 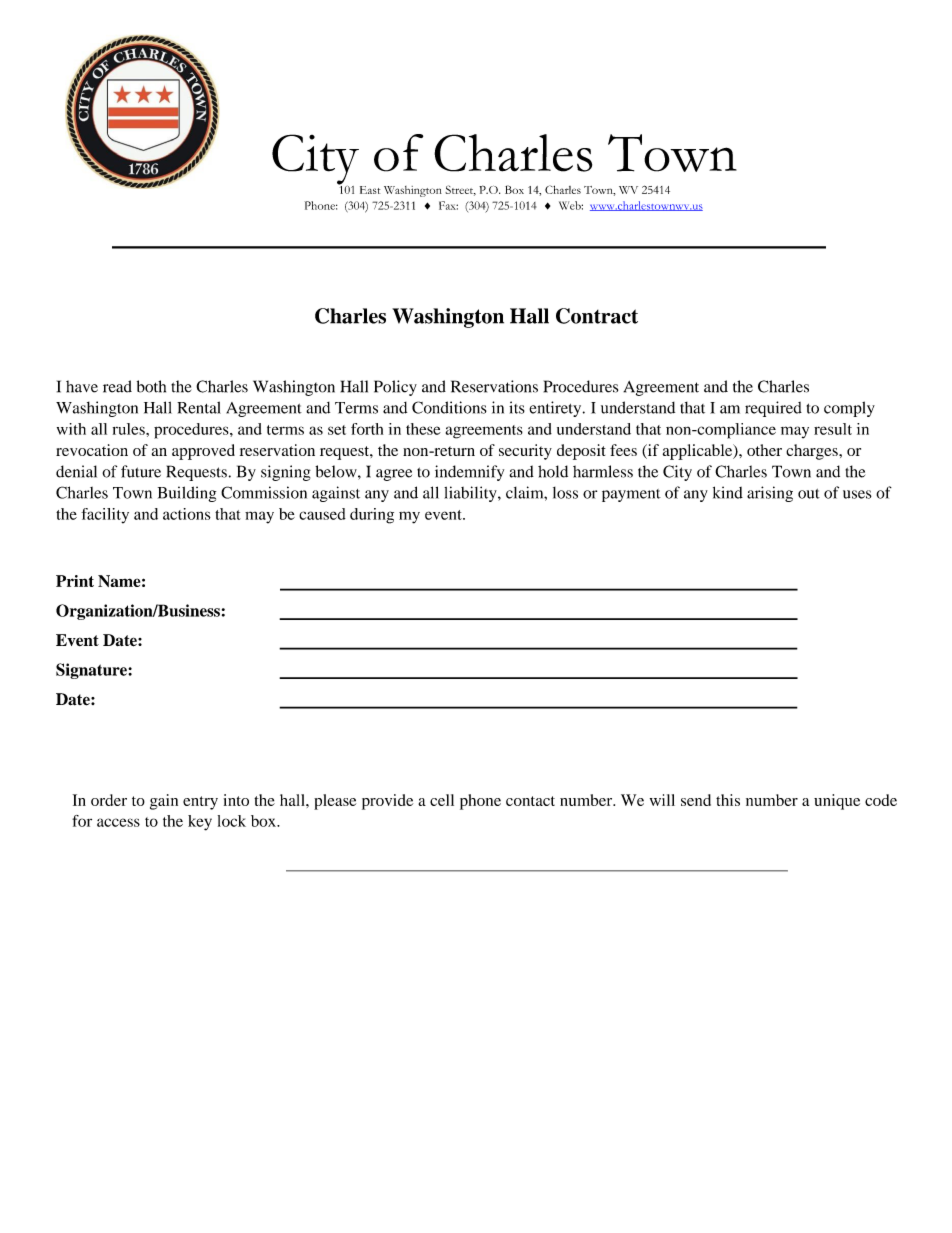 What do you see at coordinates (200, 803) in the screenshot?
I see `entry` at bounding box center [200, 803].
